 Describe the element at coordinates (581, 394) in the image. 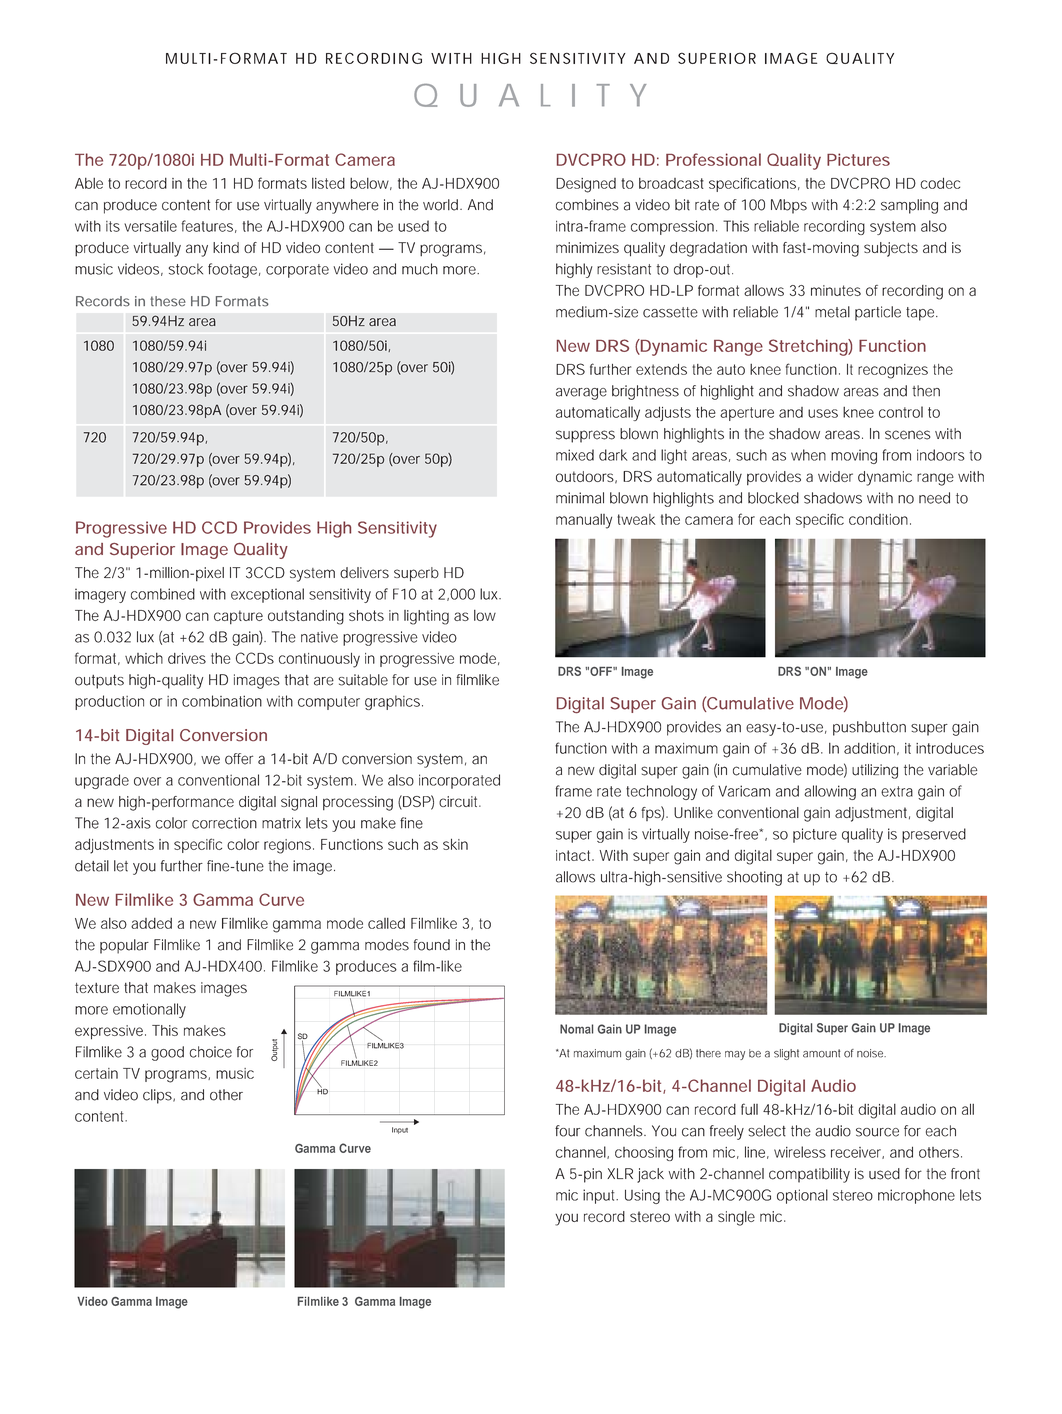

I see `average` at that location.
